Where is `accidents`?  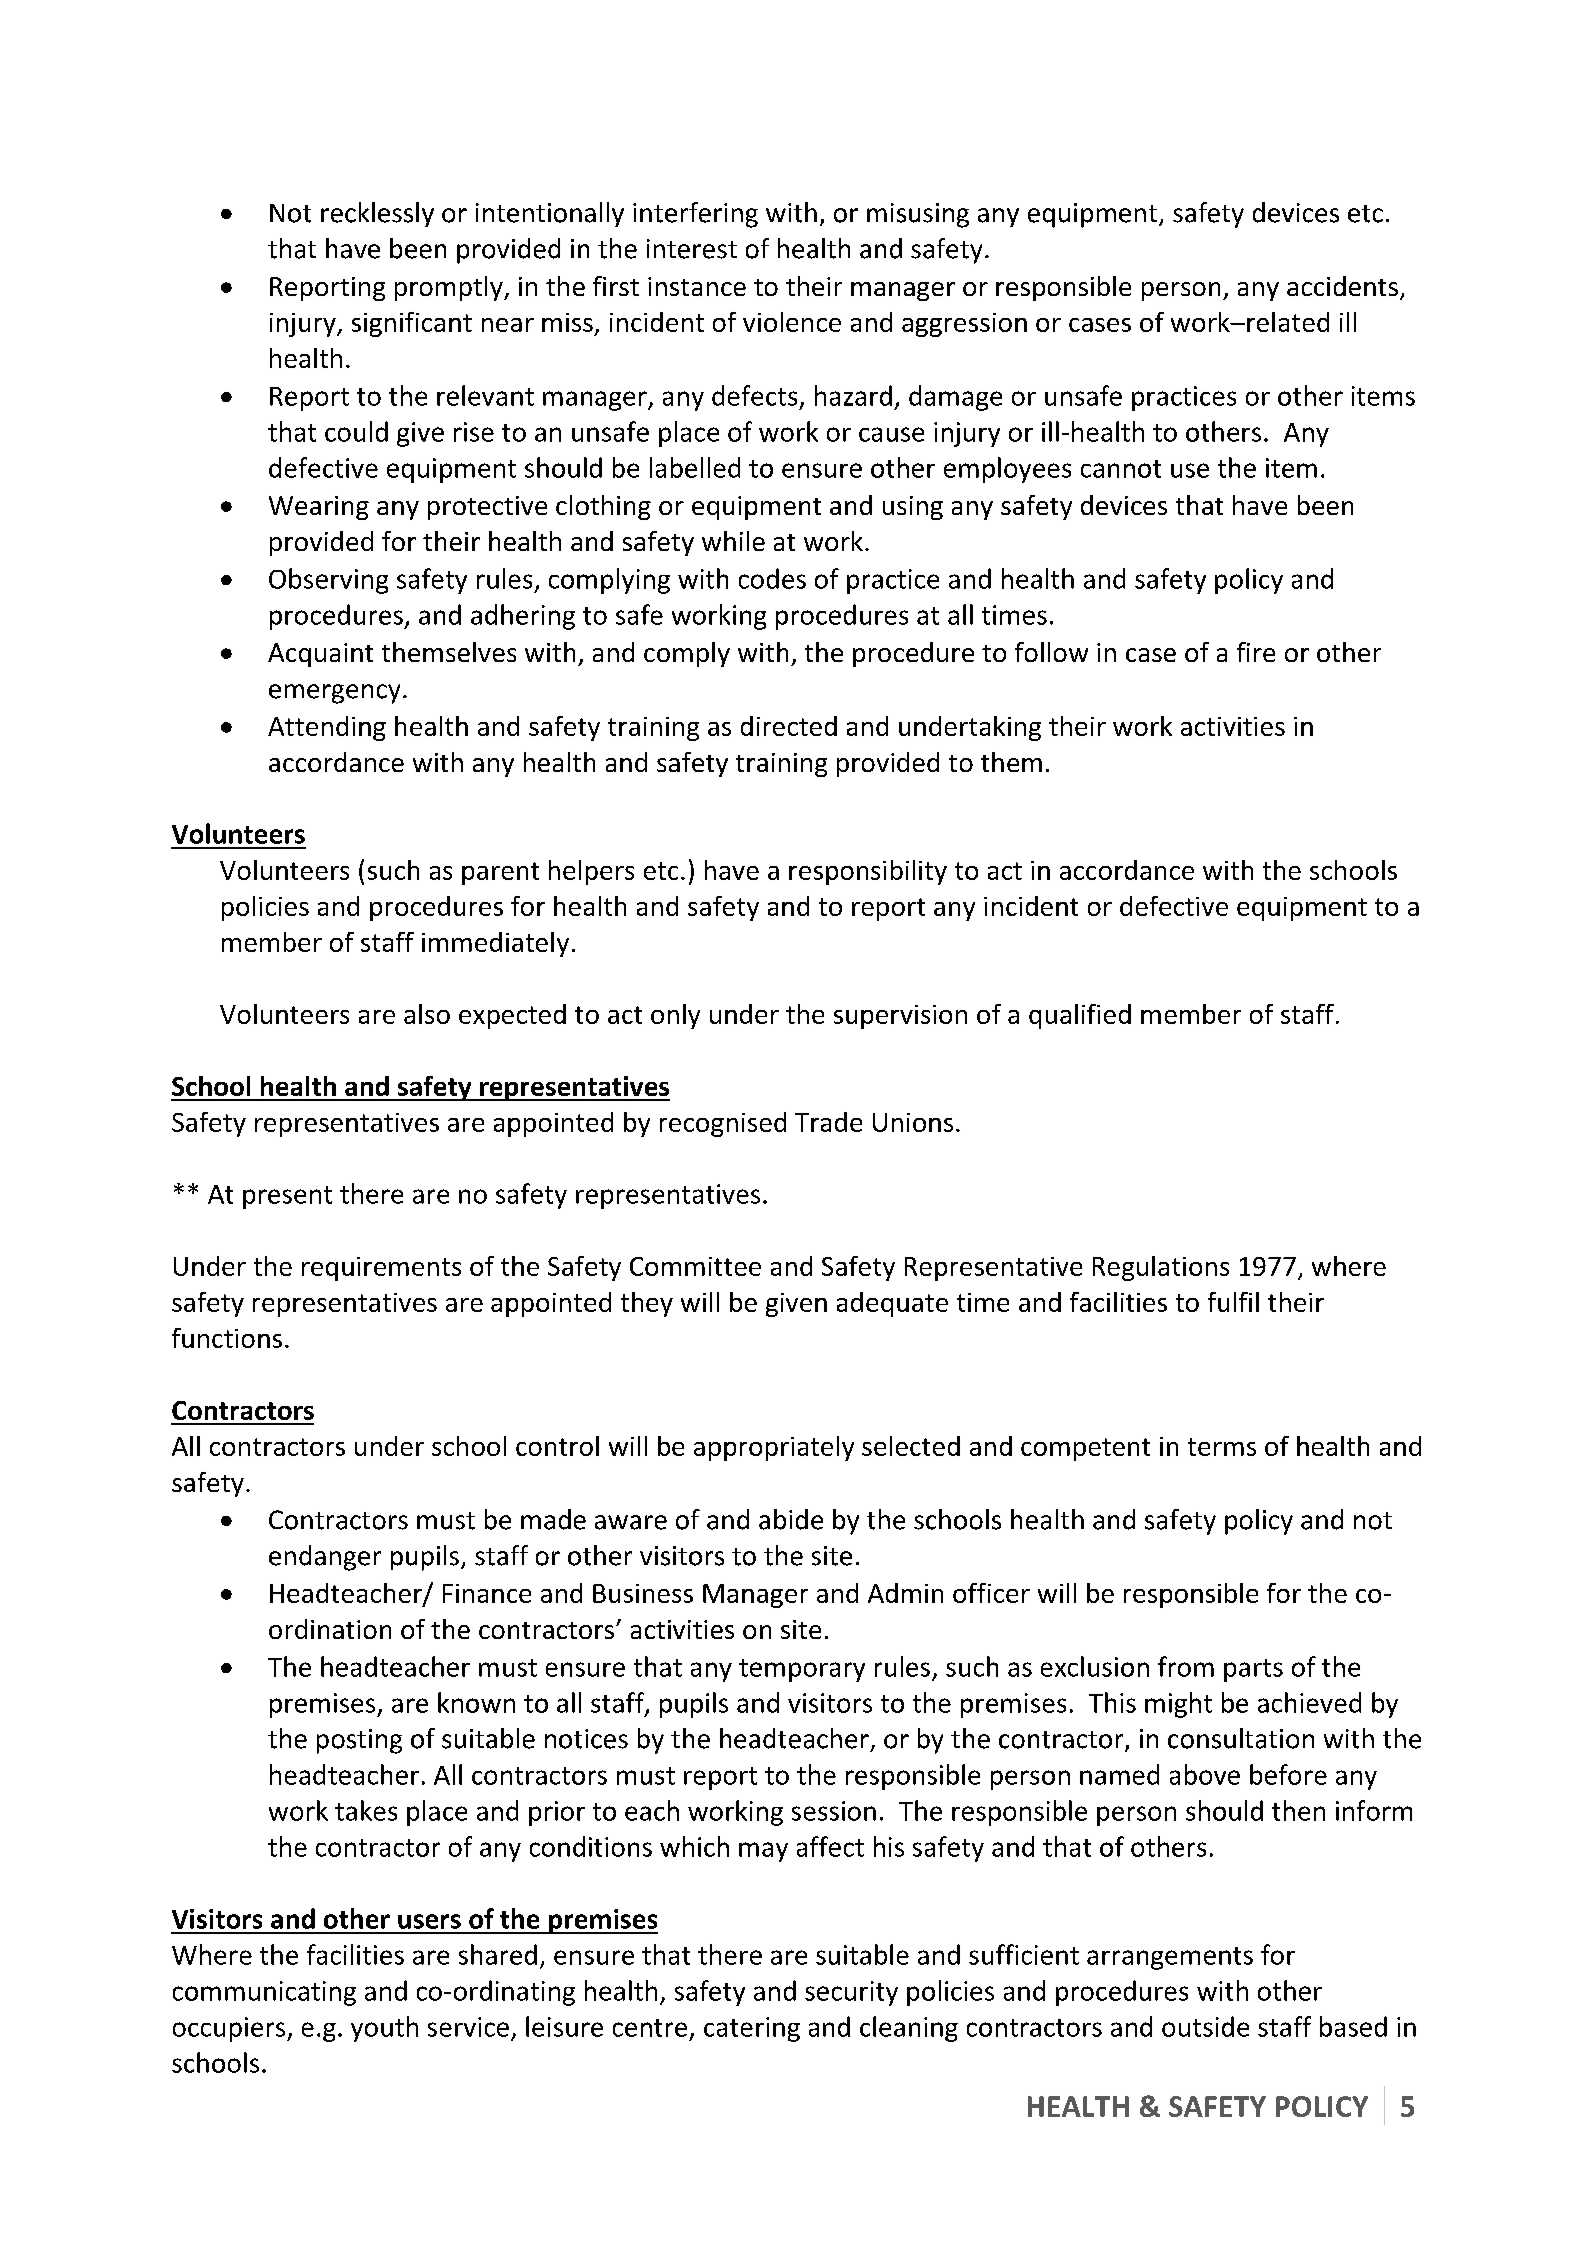 accidents is located at coordinates (1342, 286).
